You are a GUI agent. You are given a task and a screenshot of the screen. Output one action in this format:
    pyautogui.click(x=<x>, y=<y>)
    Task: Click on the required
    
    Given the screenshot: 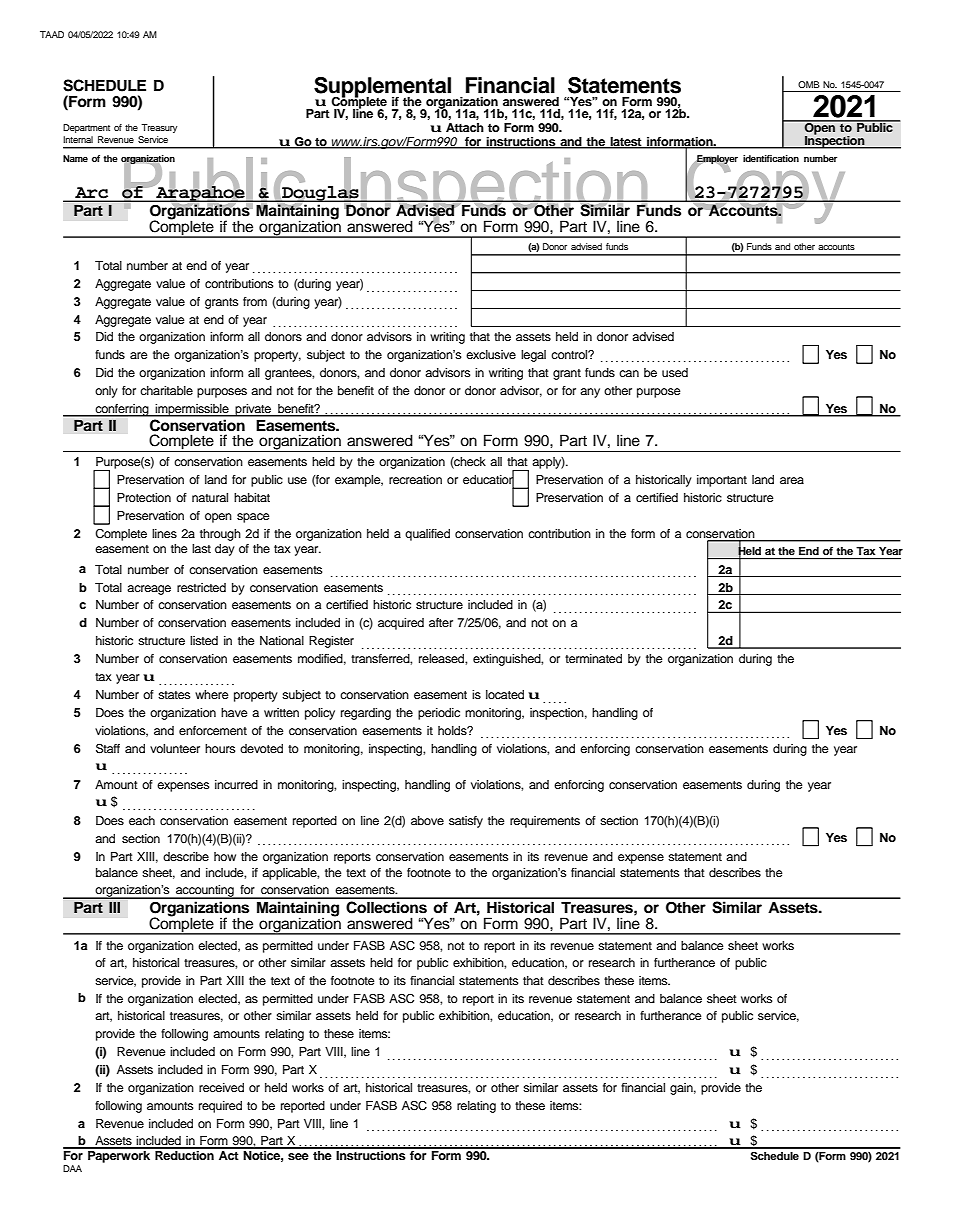 What is the action you would take?
    pyautogui.click(x=220, y=1107)
